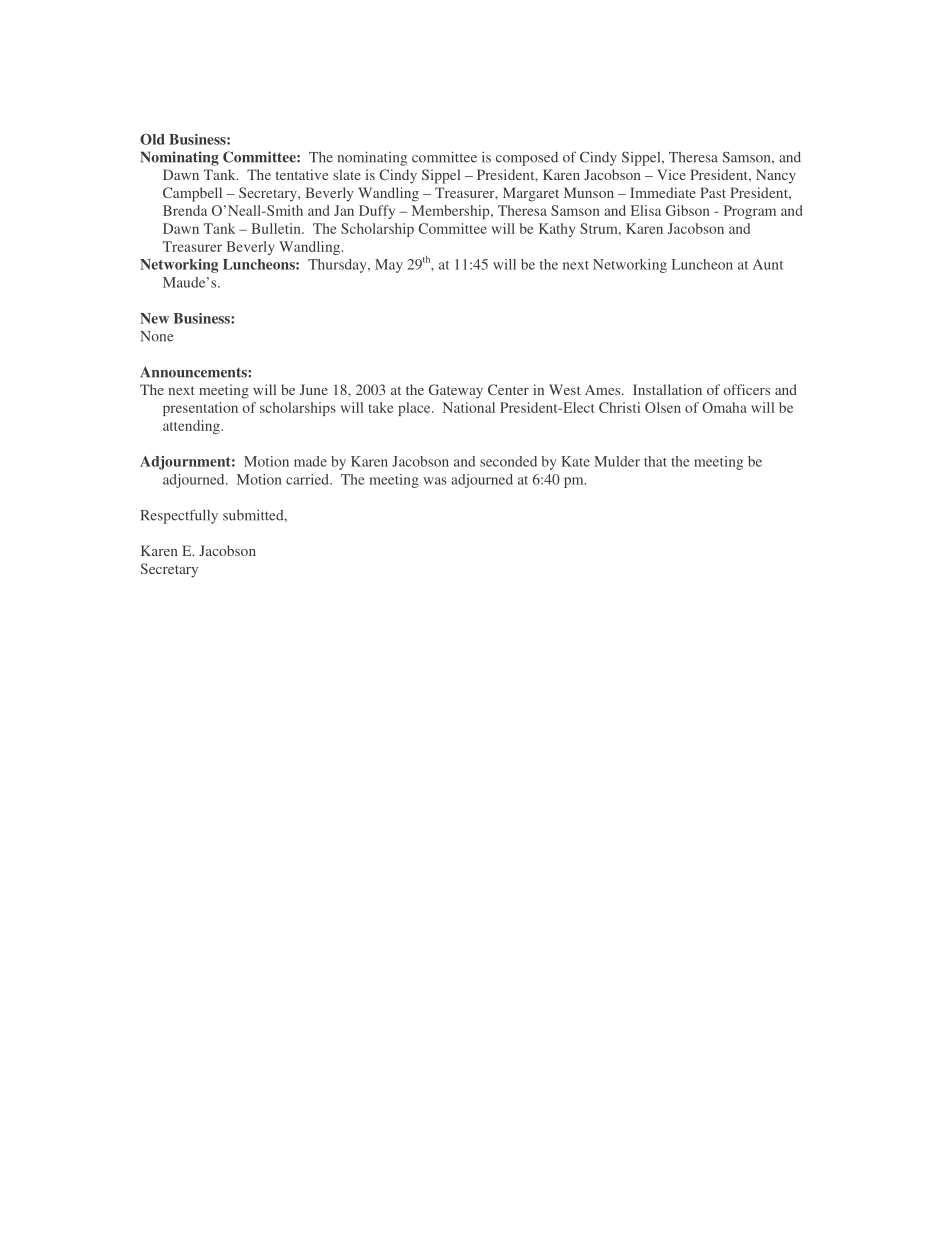  What do you see at coordinates (200, 409) in the screenshot?
I see `presentation` at bounding box center [200, 409].
